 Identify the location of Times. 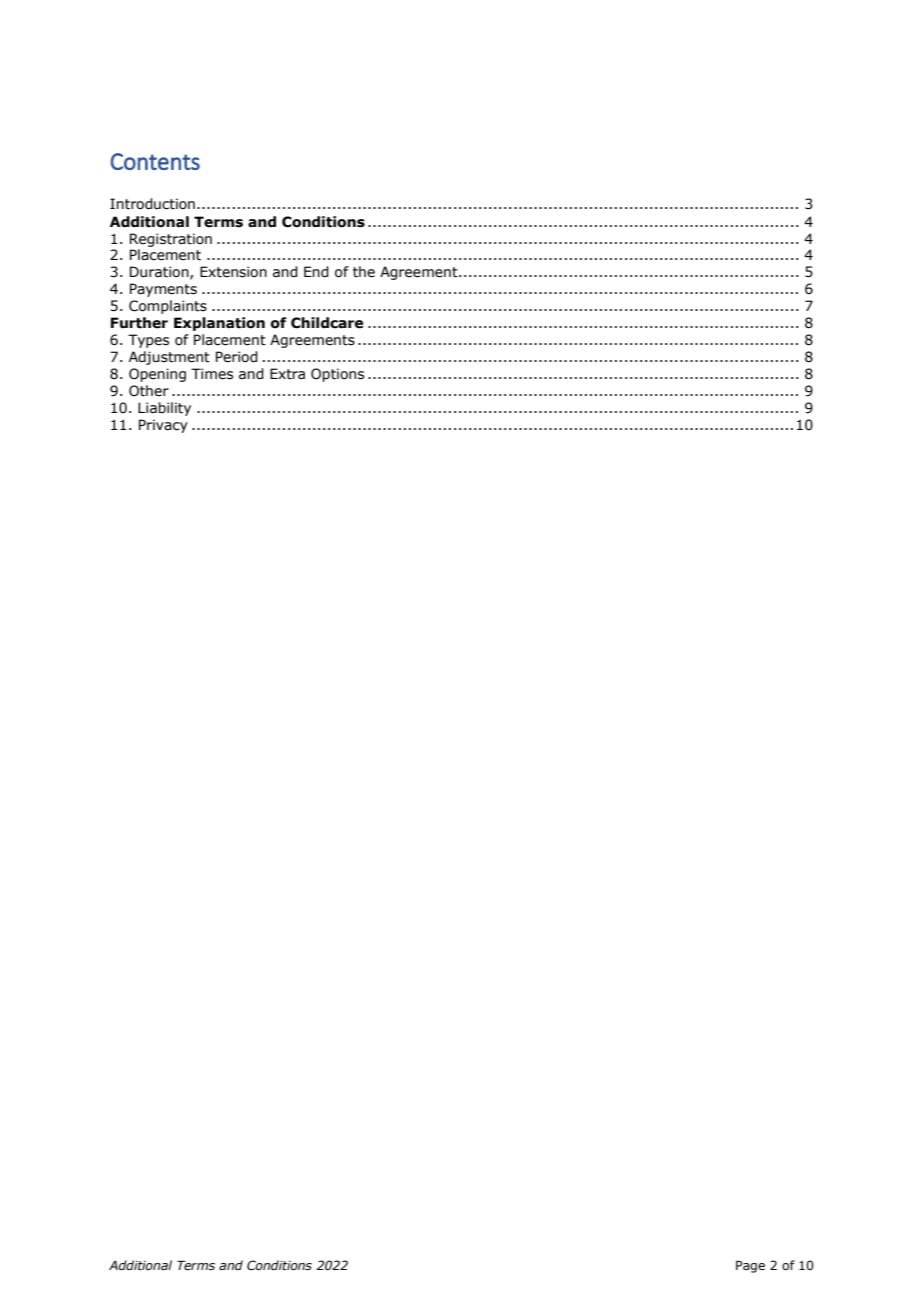
(212, 374).
